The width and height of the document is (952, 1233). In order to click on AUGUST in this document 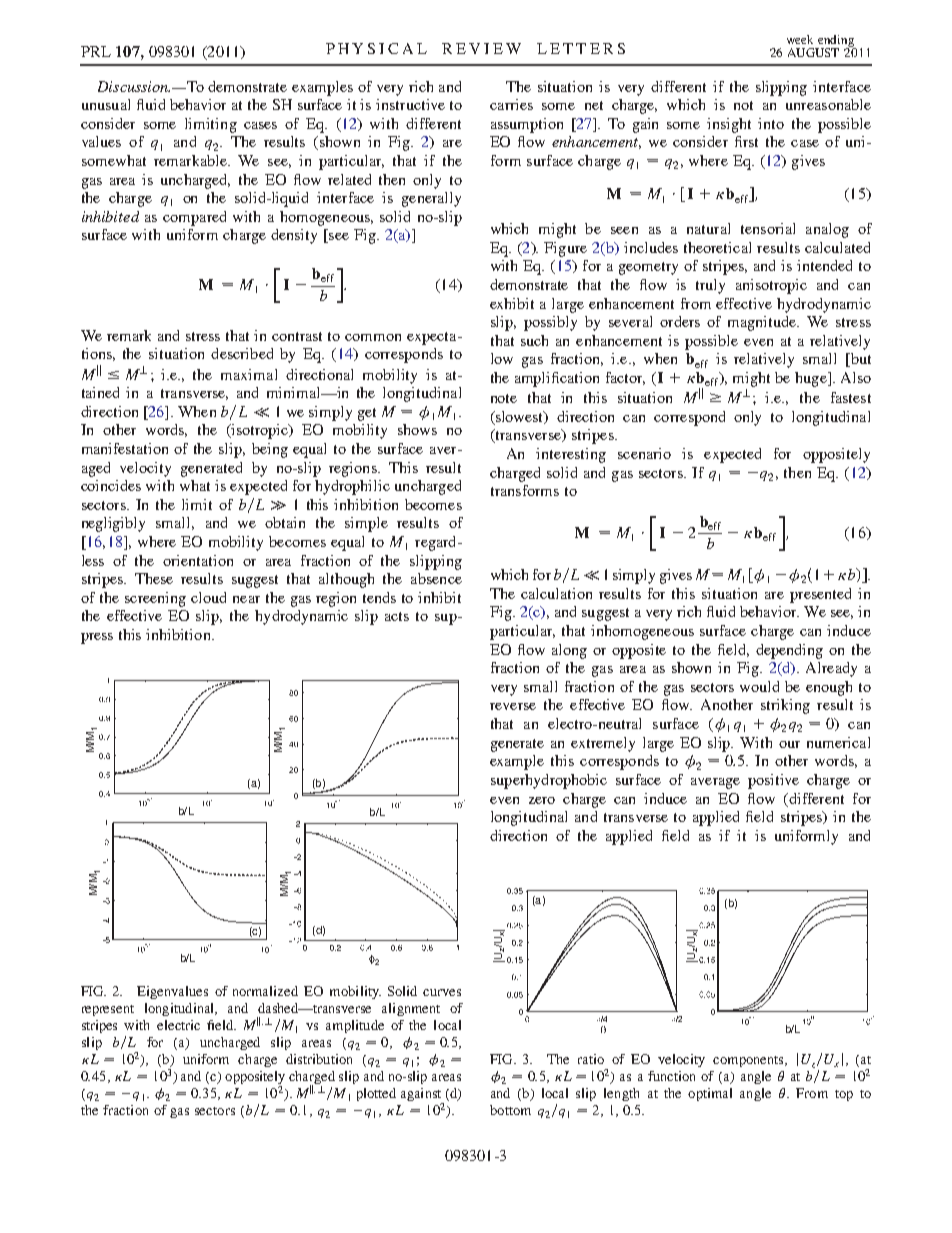, I will do `click(813, 52)`.
